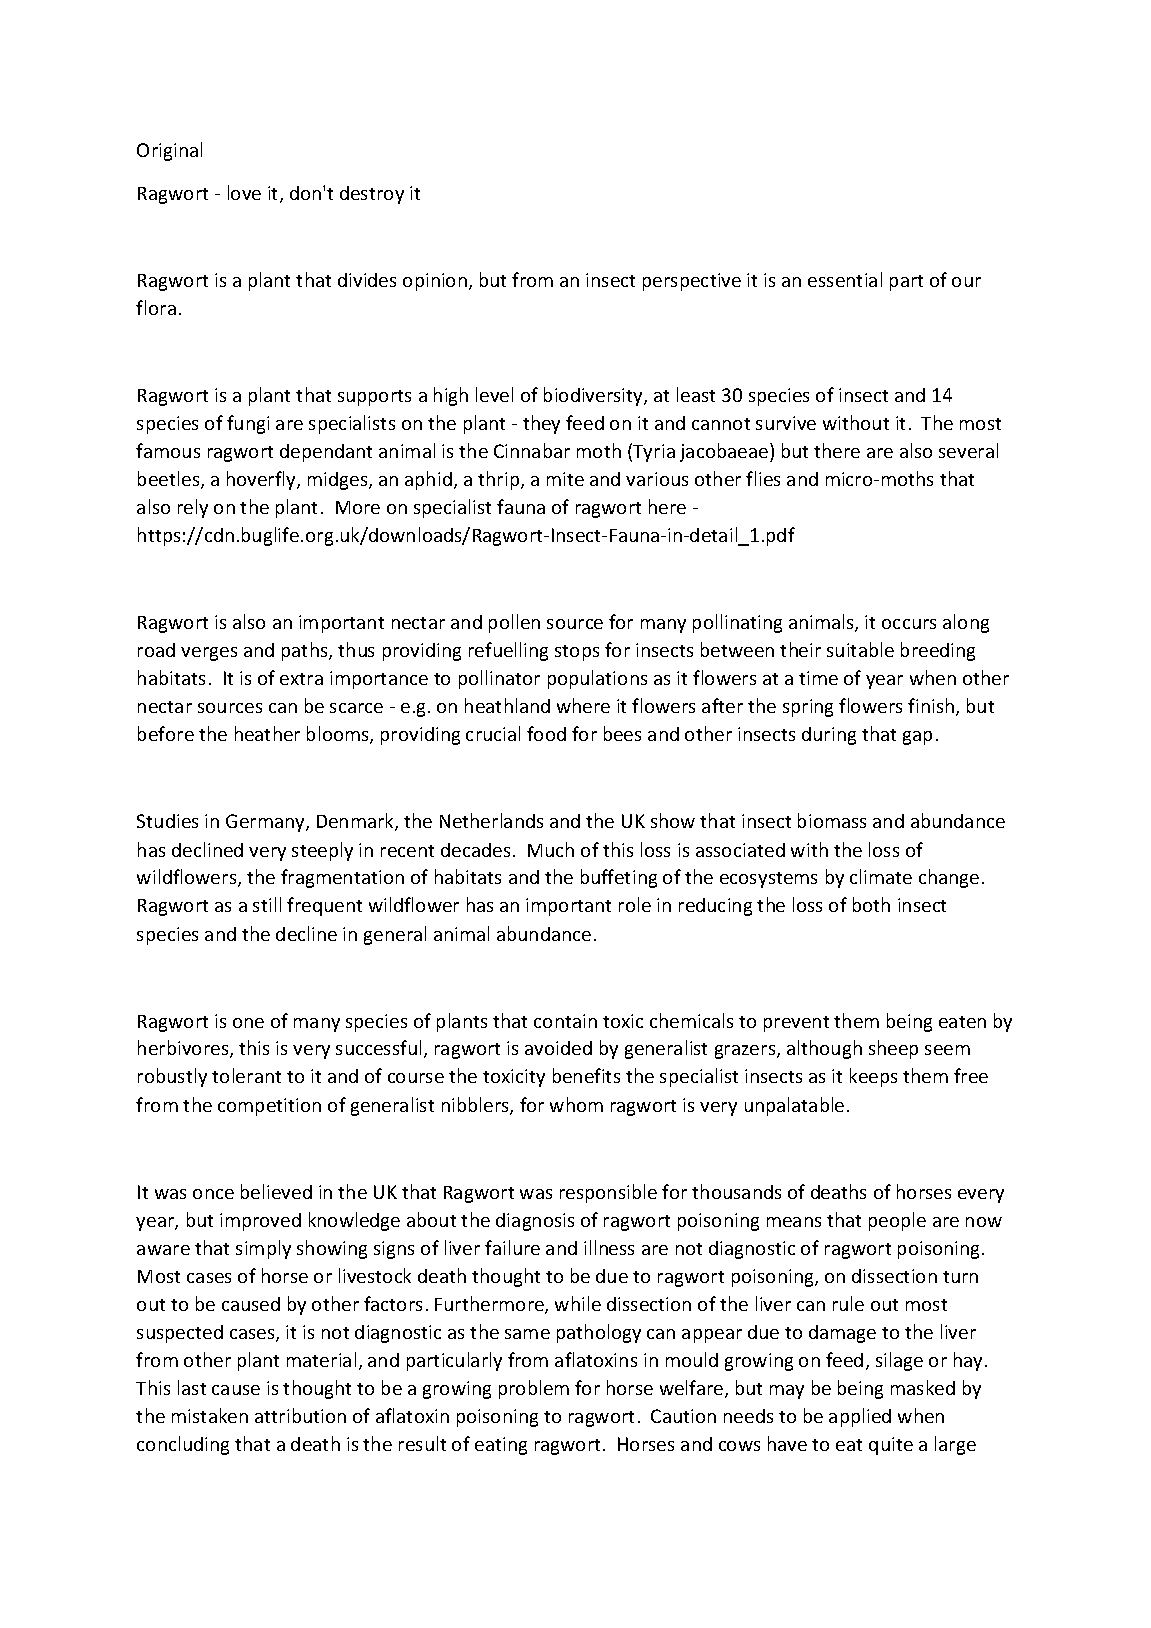 The width and height of the page is (1151, 1628). Describe the element at coordinates (909, 624) in the page. I see `occurs` at that location.
